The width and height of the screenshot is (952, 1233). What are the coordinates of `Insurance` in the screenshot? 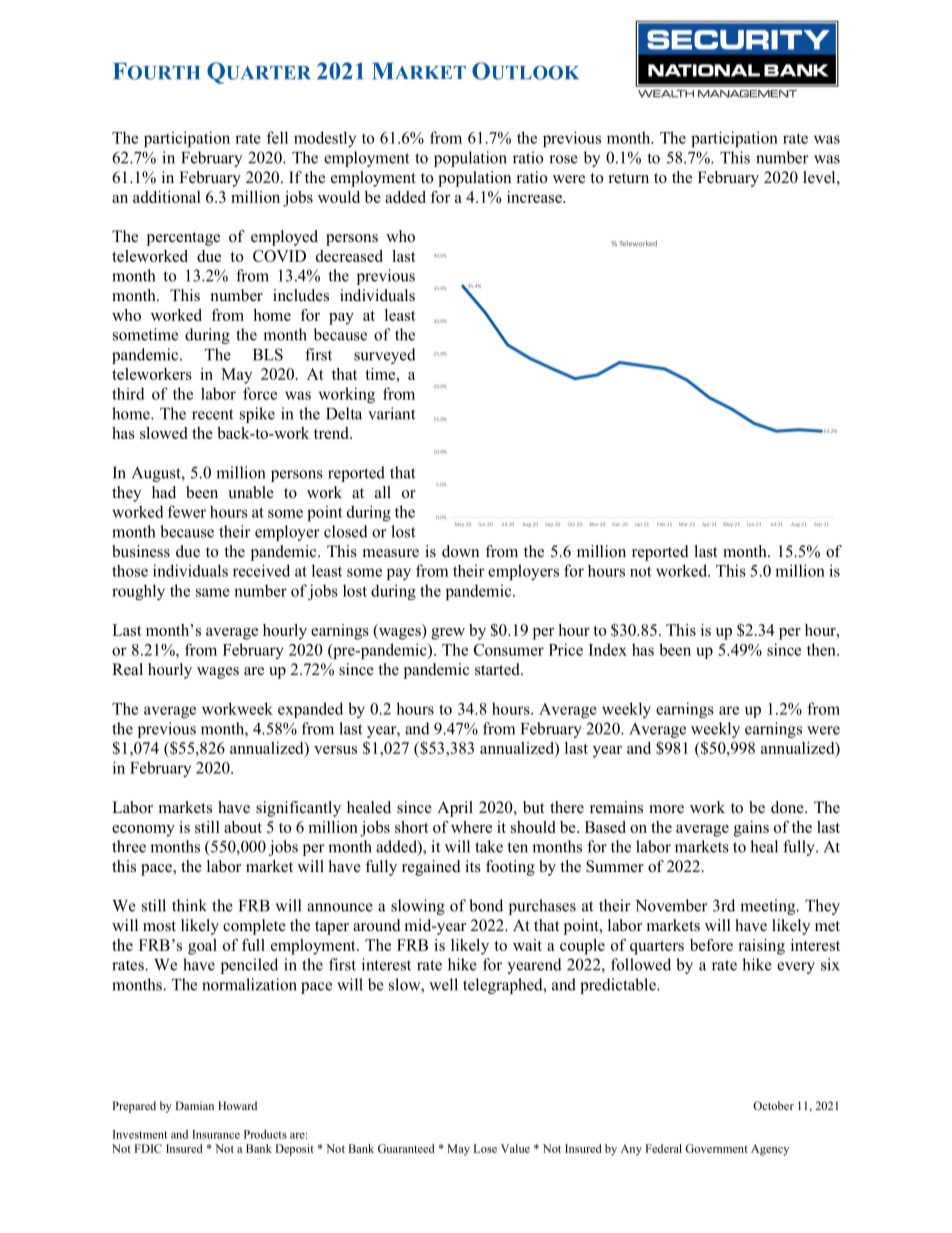 It's located at (216, 1134).
